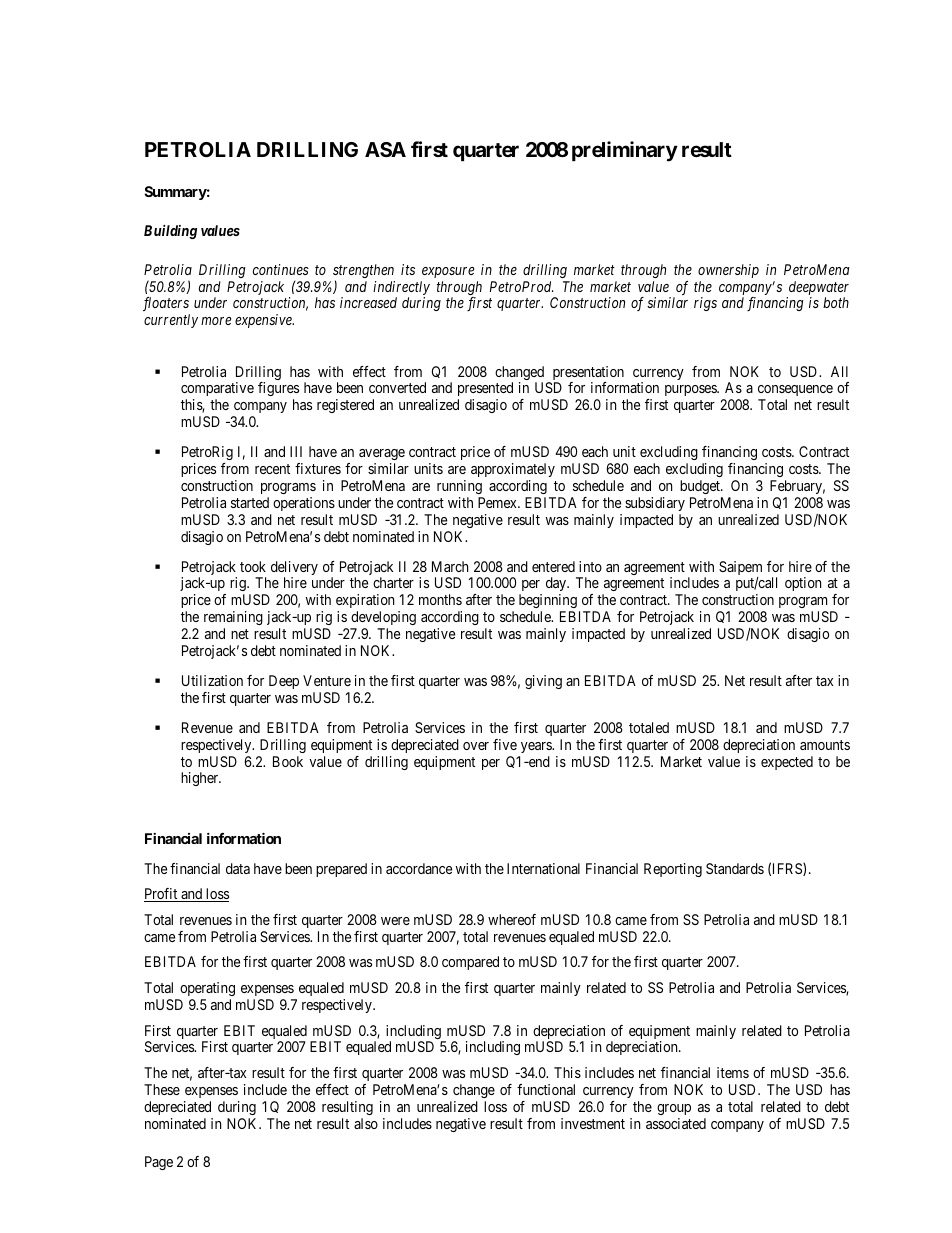 The image size is (952, 1233). Describe the element at coordinates (787, 763) in the screenshot. I see `expected` at that location.
